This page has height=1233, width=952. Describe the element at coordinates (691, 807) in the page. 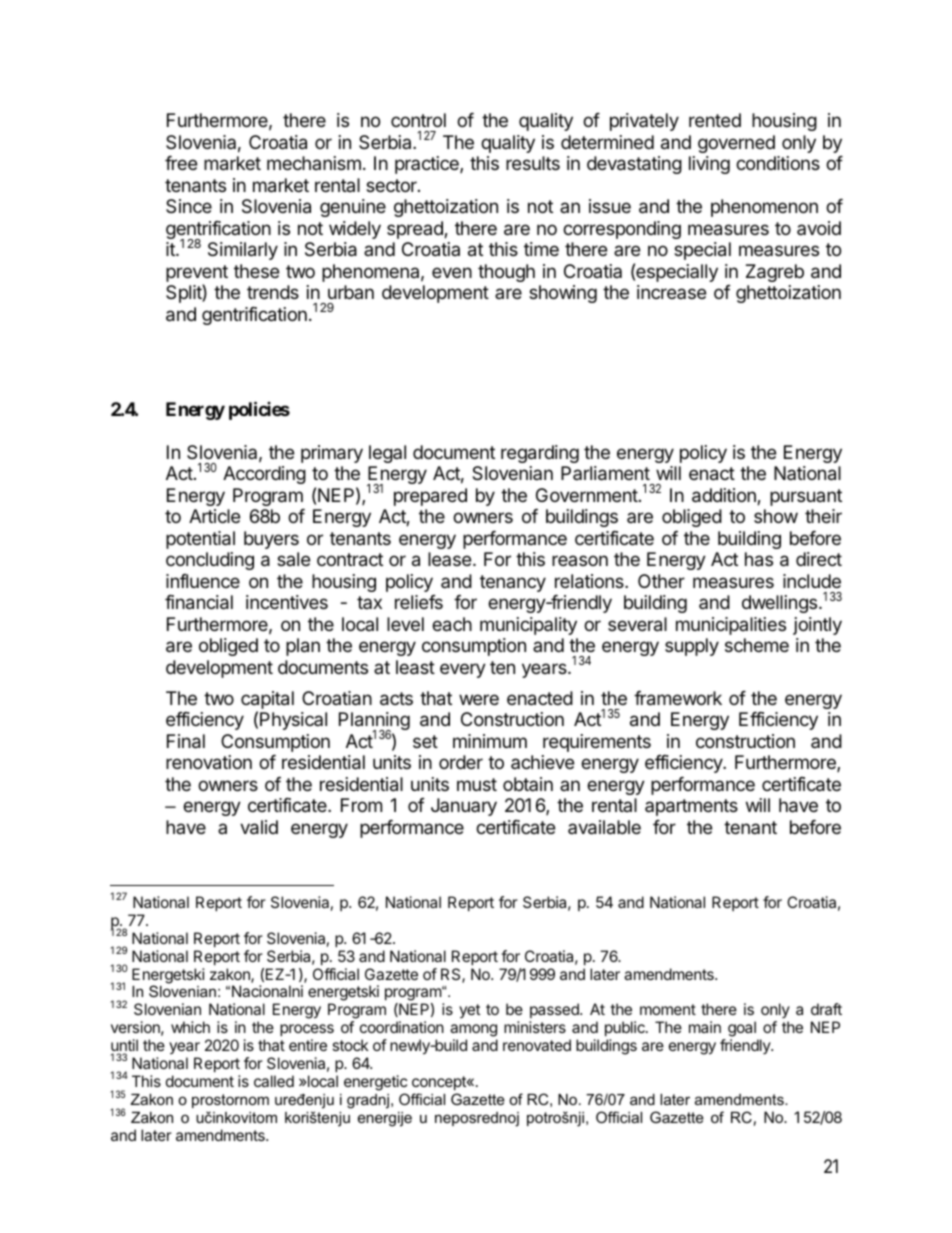

I see `apartments` at that location.
